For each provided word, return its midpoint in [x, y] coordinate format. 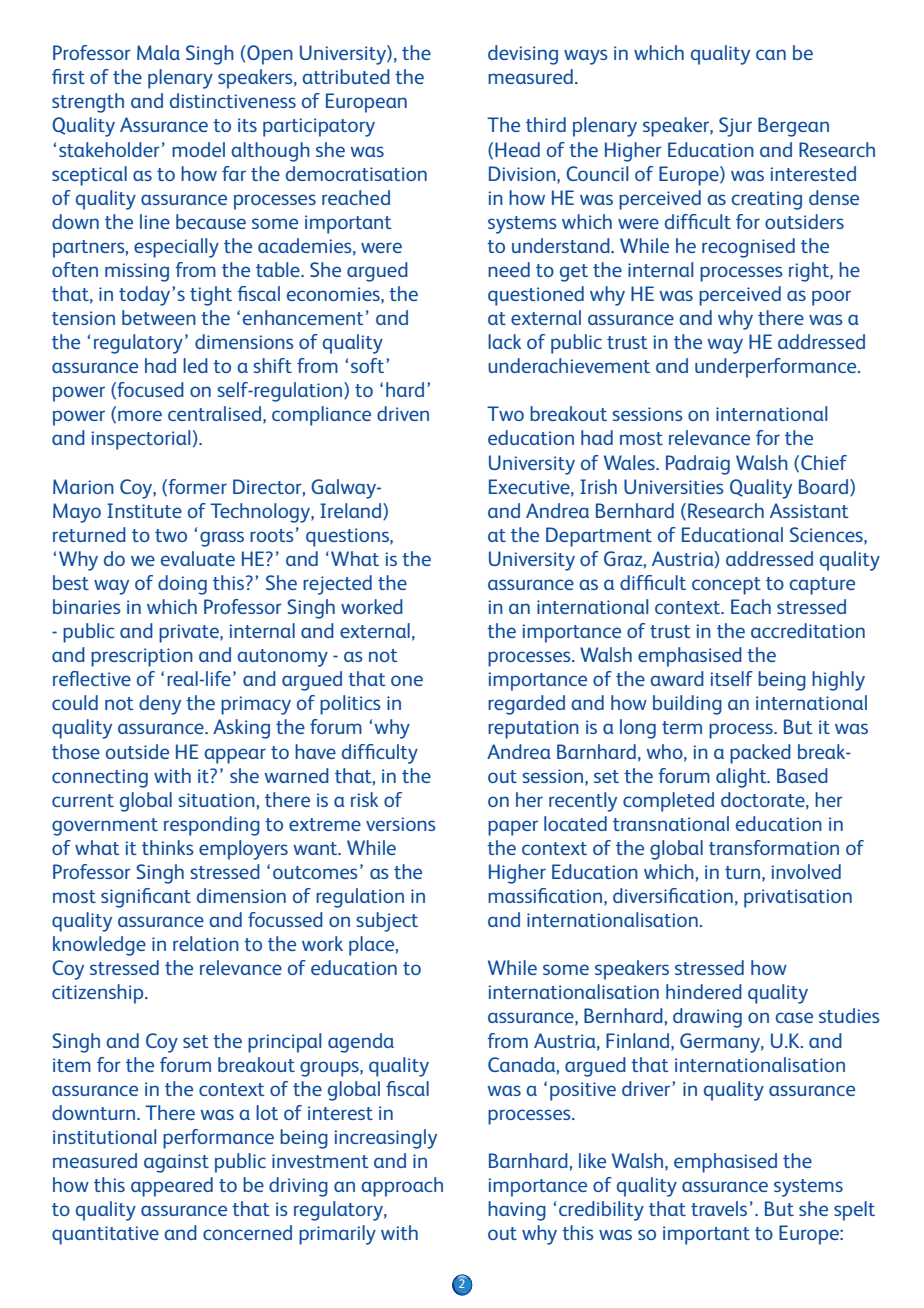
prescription [142, 657]
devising [523, 55]
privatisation [798, 898]
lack [504, 341]
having [517, 1211]
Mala [158, 52]
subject [387, 922]
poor [831, 298]
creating [767, 200]
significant [146, 898]
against [176, 1163]
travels [719, 1208]
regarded [526, 705]
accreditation [808, 630]
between [159, 317]
